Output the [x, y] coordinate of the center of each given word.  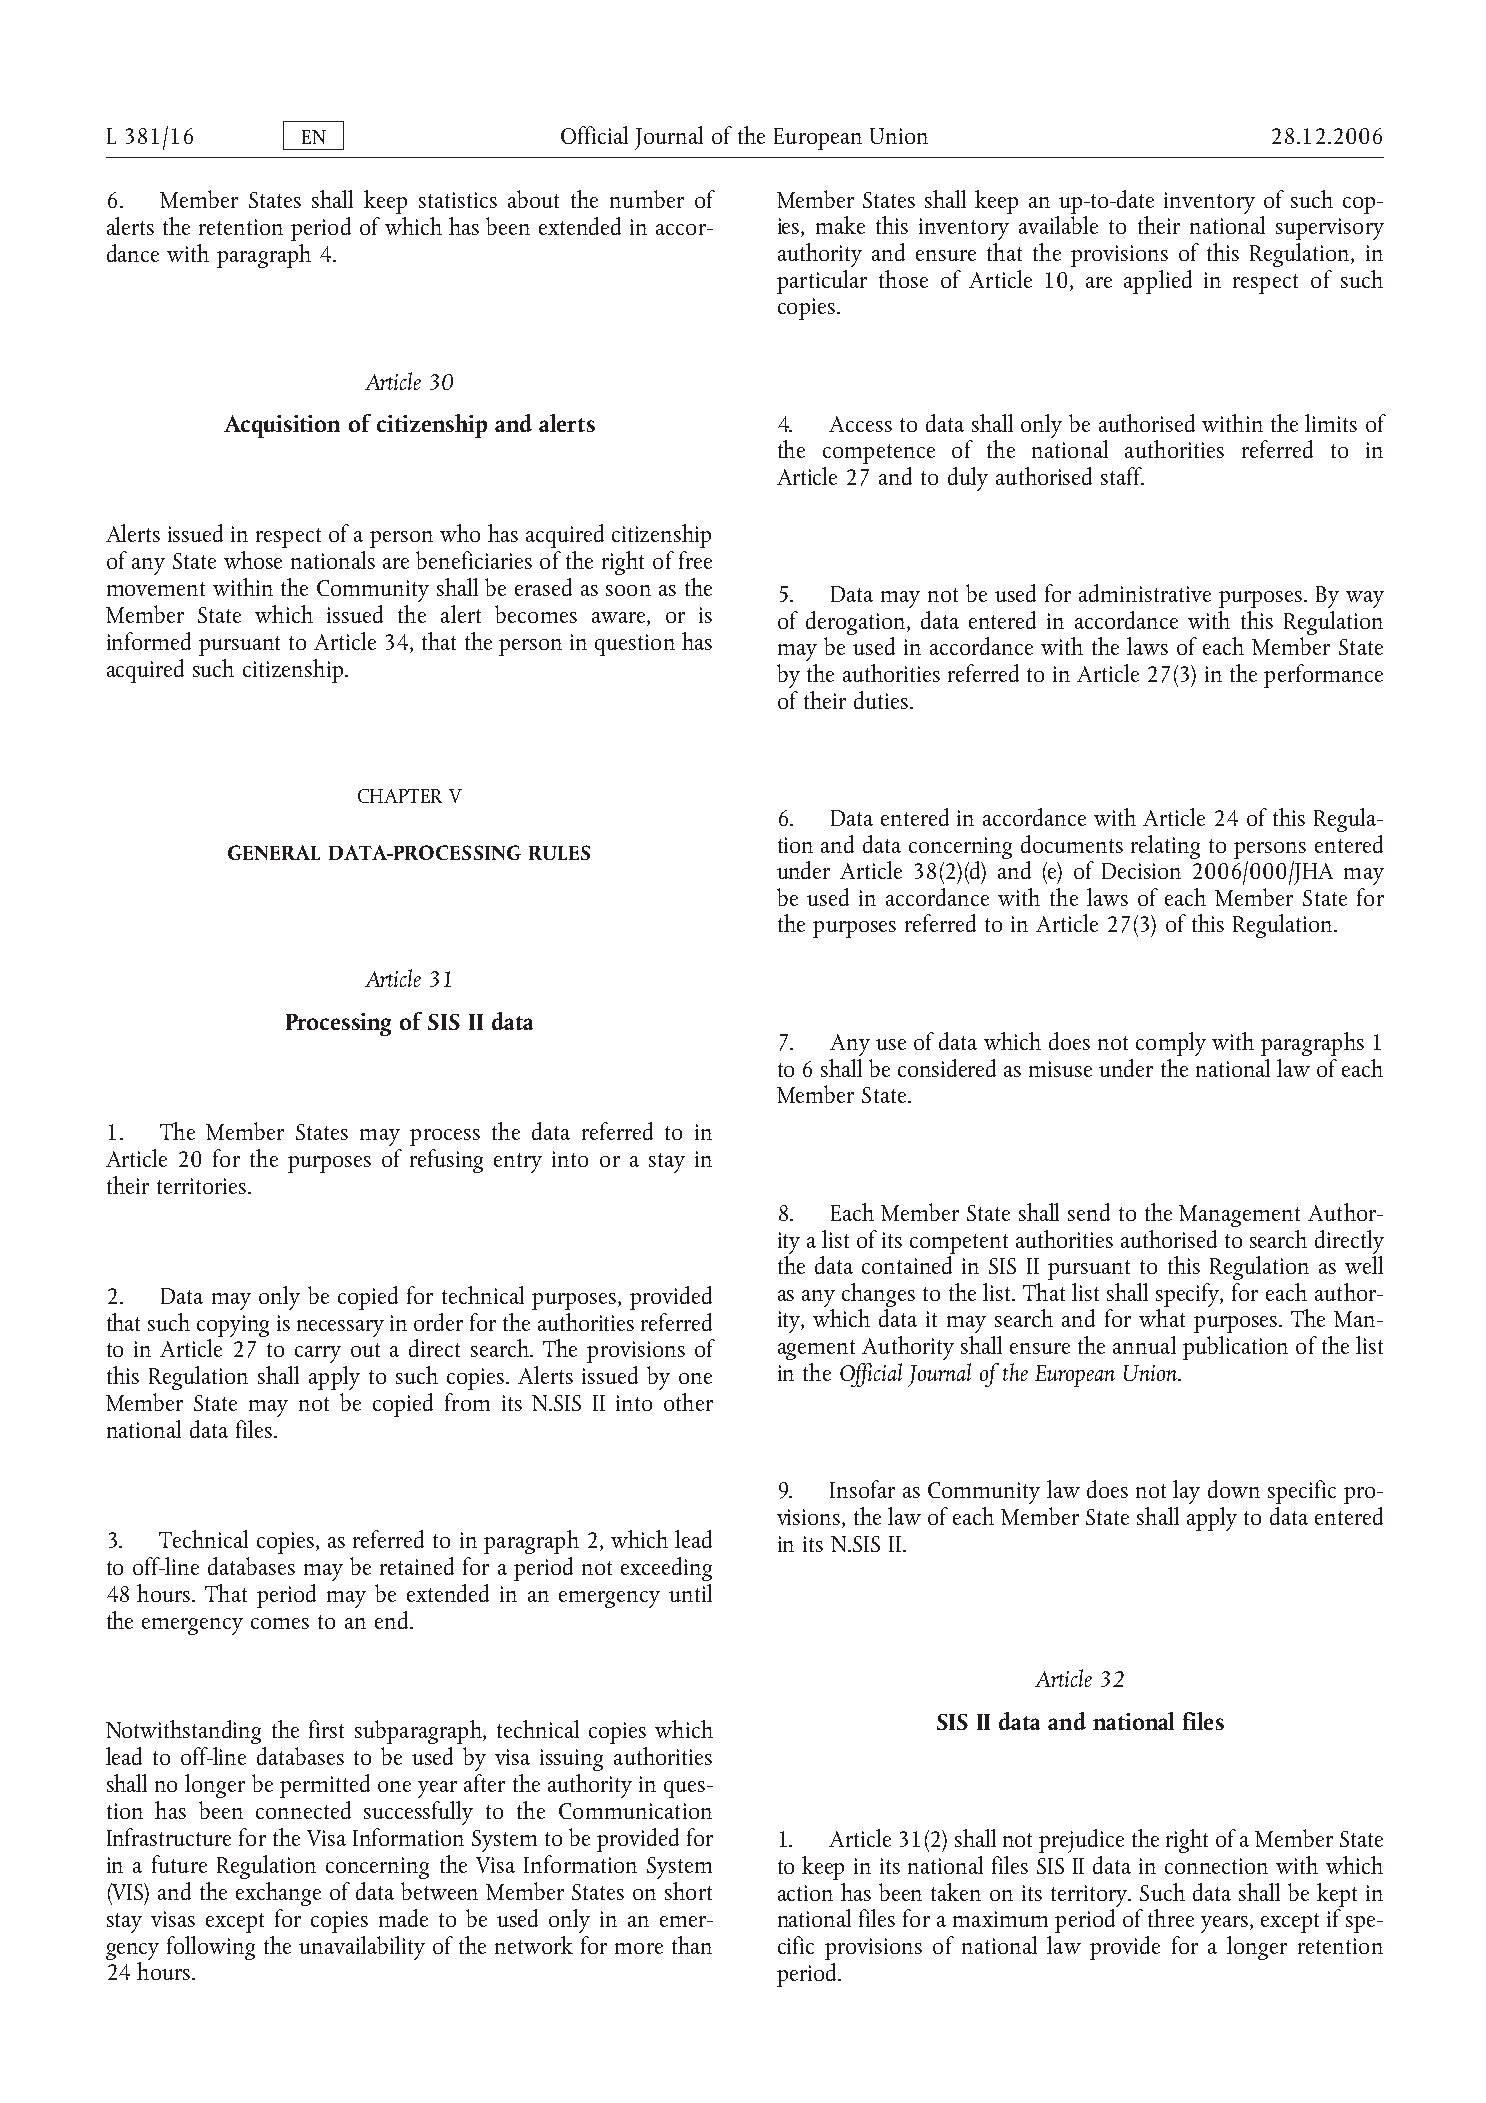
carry [318, 1354]
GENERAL [274, 852]
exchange [278, 1894]
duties [881, 700]
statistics [458, 200]
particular [822, 282]
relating [1165, 847]
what [1162, 1318]
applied [1158, 282]
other [688, 1402]
